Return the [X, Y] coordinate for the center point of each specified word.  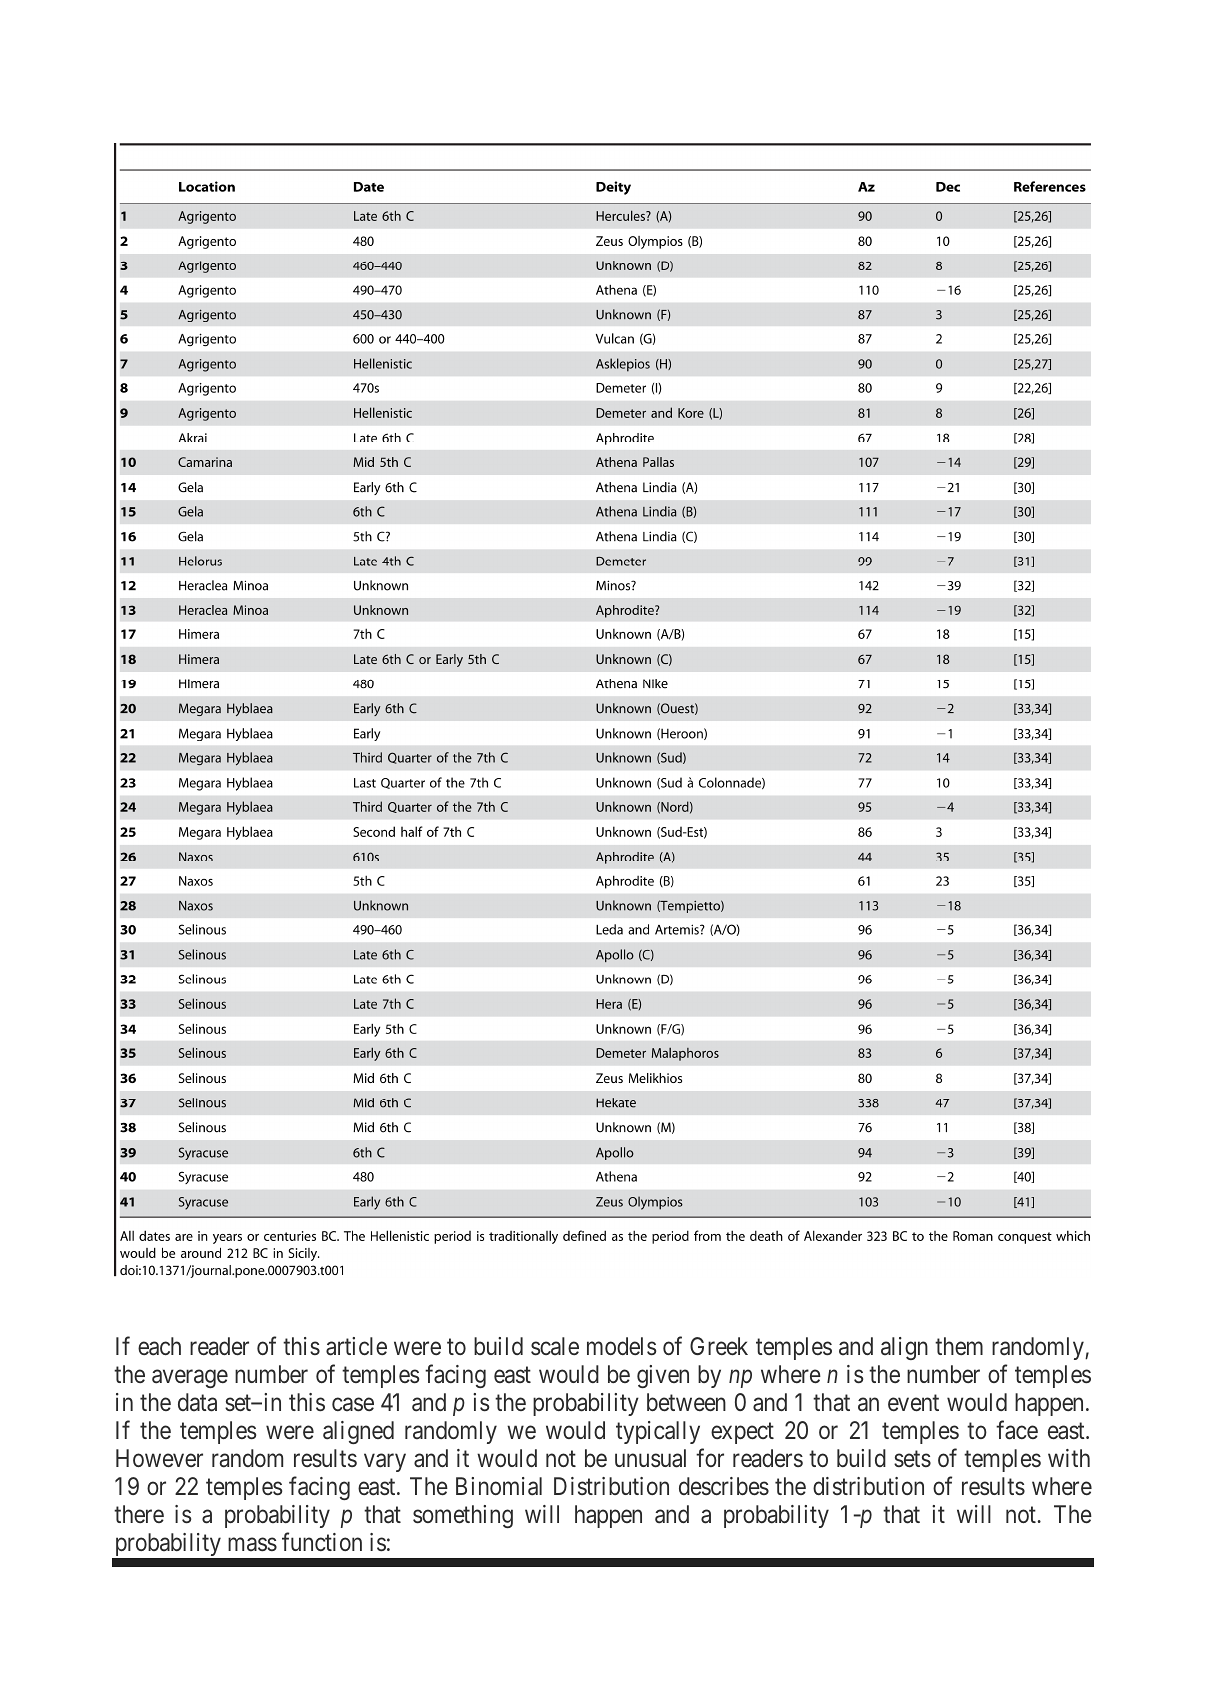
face [1017, 1430]
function [322, 1542]
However [159, 1458]
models [621, 1346]
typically [658, 1432]
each [159, 1346]
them [959, 1346]
